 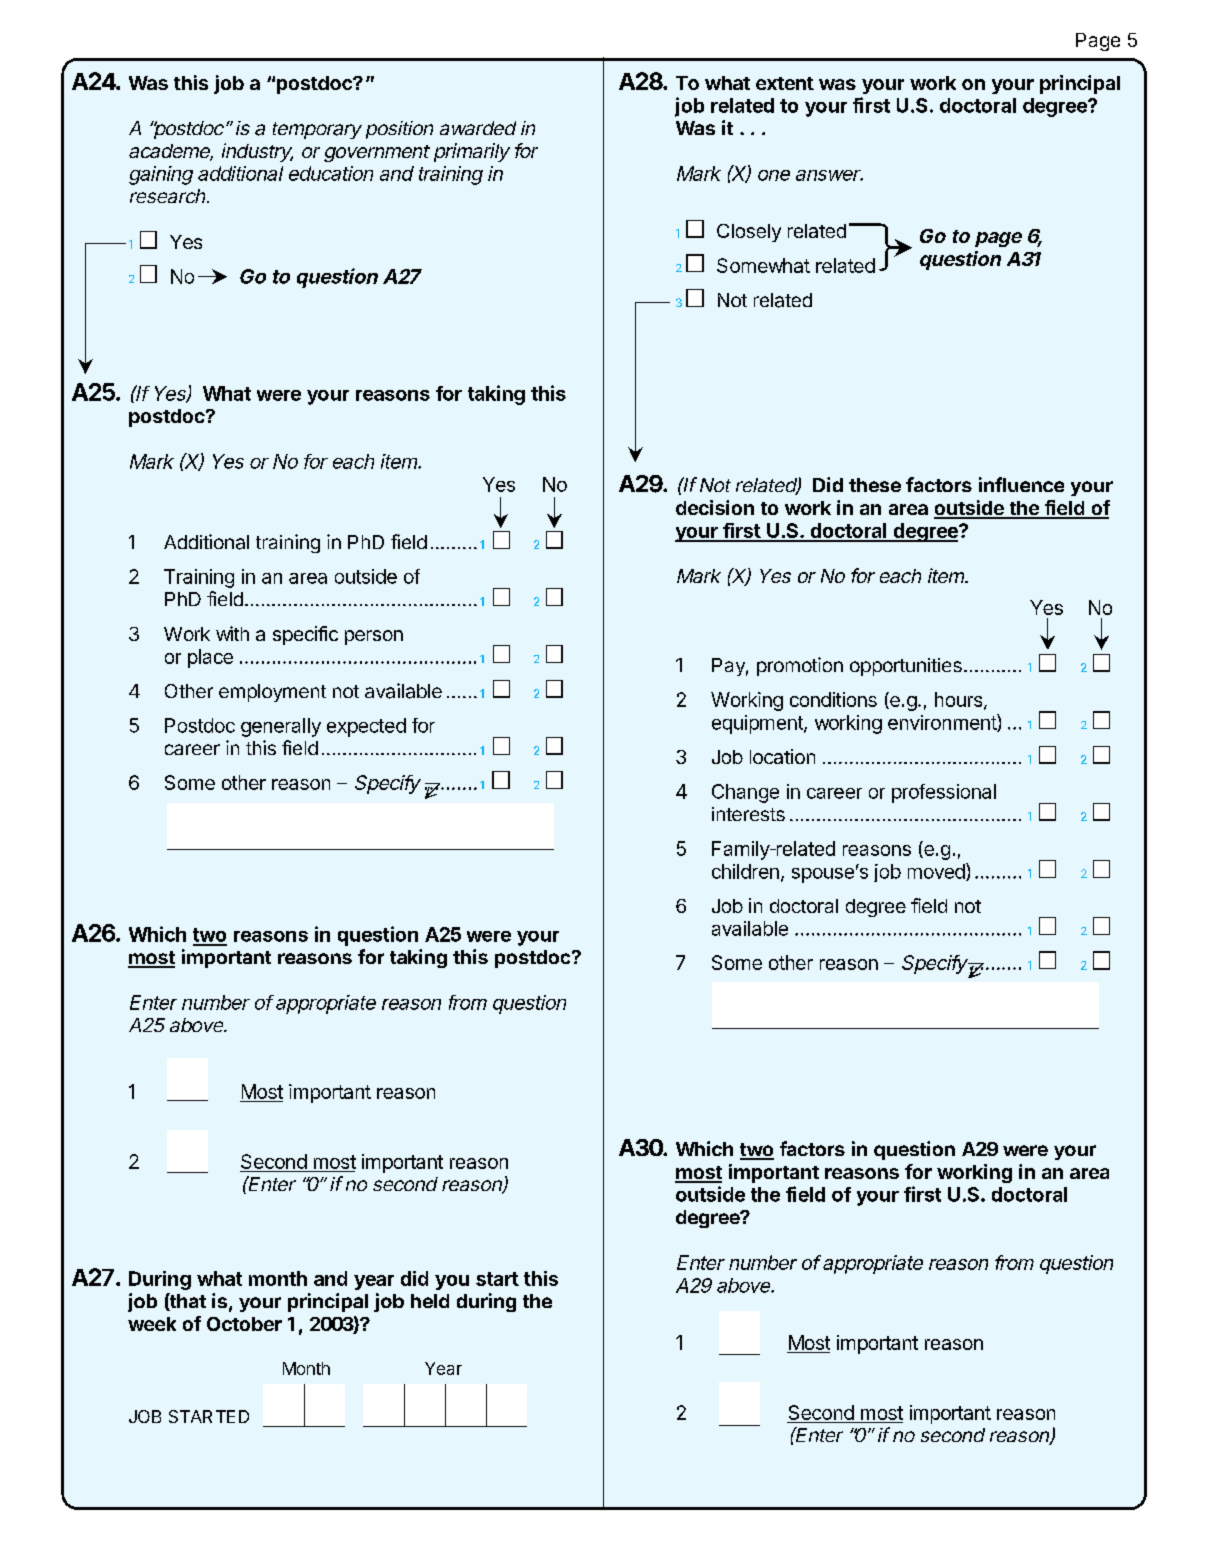 I want to click on equipment, so click(x=758, y=724).
